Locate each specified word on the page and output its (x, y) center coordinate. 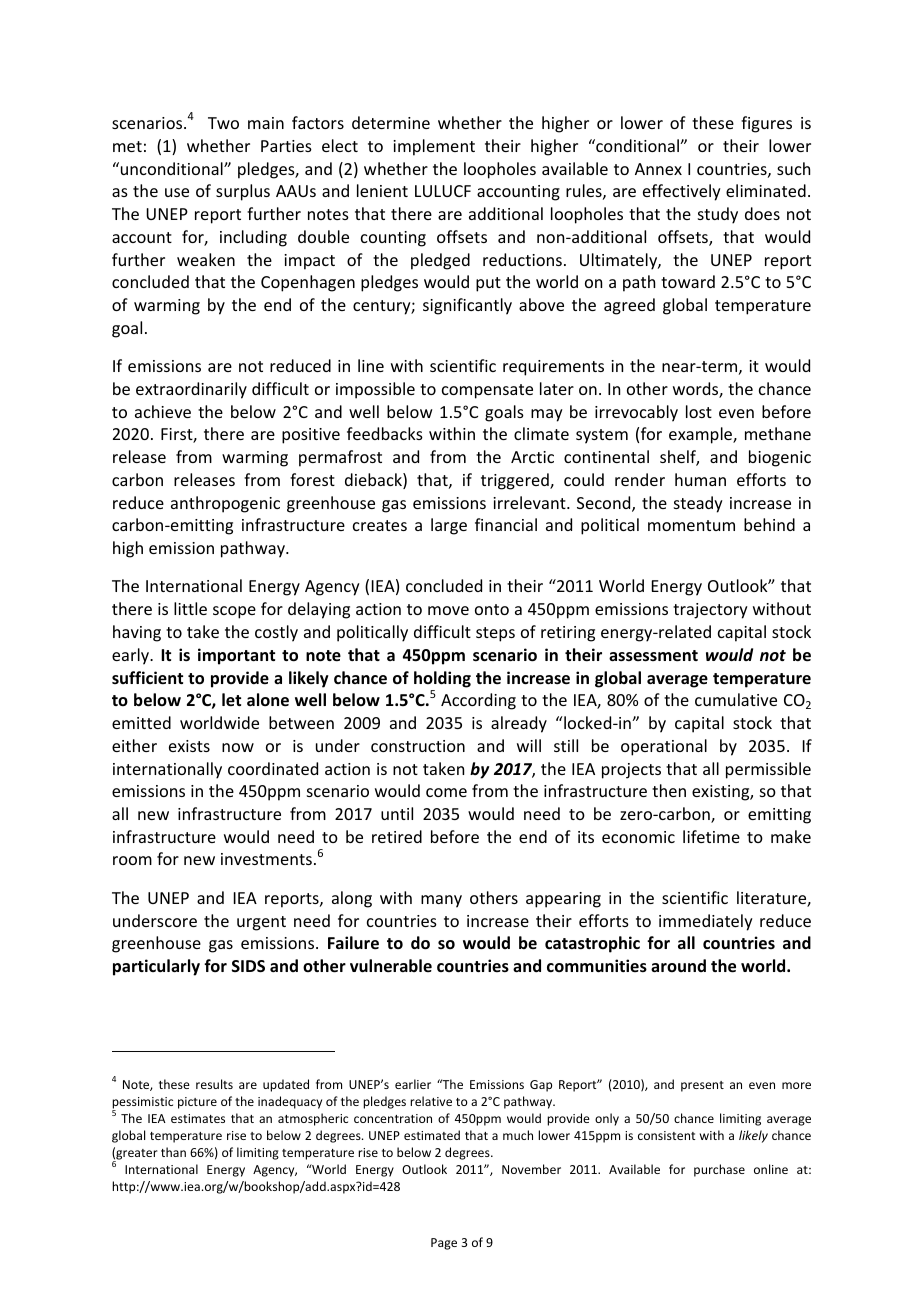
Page (444, 1244)
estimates (198, 1118)
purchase (719, 1170)
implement (434, 147)
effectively (682, 192)
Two (223, 123)
